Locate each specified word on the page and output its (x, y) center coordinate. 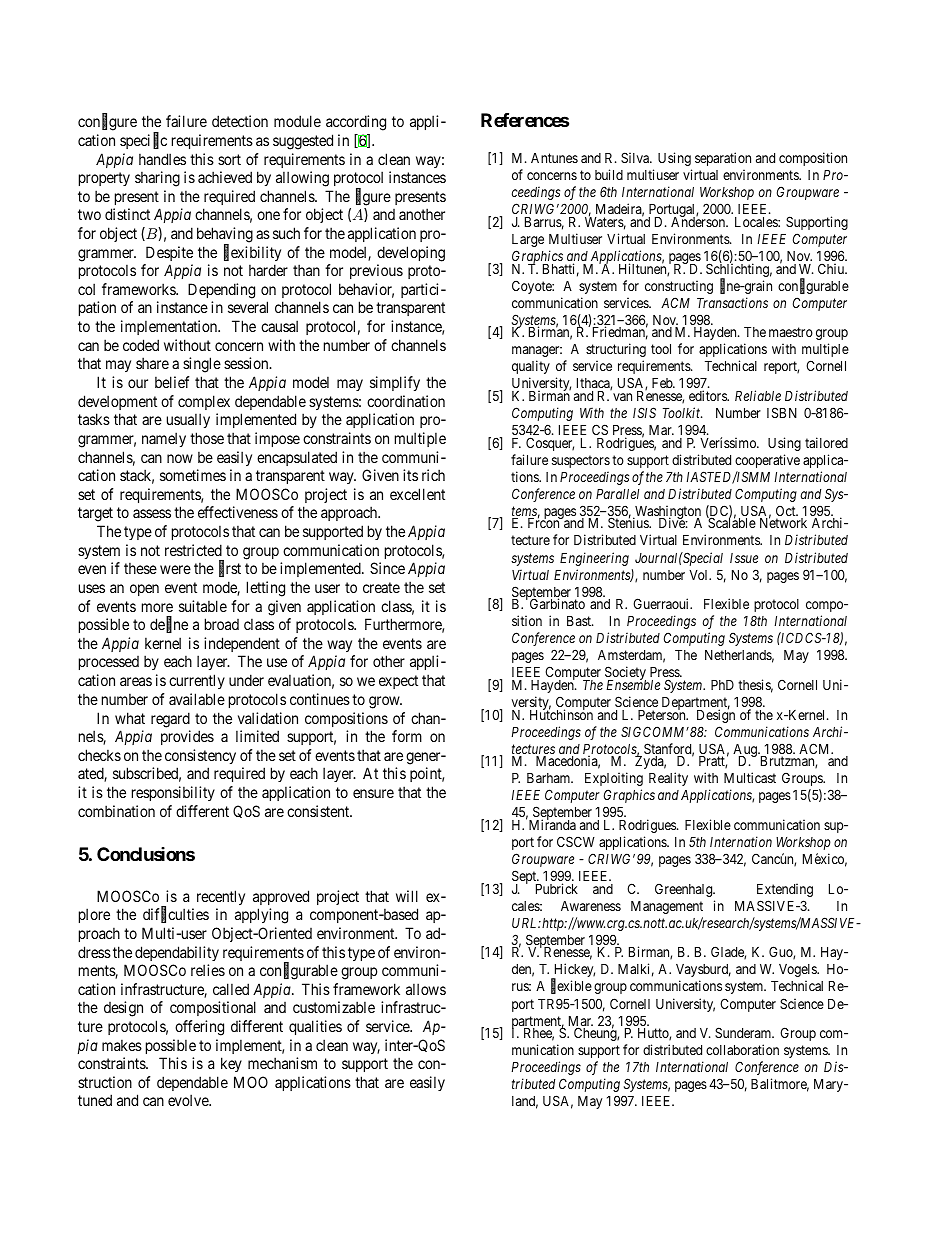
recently (221, 897)
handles (162, 159)
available (197, 699)
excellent (417, 494)
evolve (189, 1100)
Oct (787, 512)
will (407, 896)
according (356, 123)
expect (398, 682)
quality (531, 367)
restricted (193, 550)
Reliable (758, 395)
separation (723, 159)
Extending (785, 890)
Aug (746, 752)
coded (141, 345)
